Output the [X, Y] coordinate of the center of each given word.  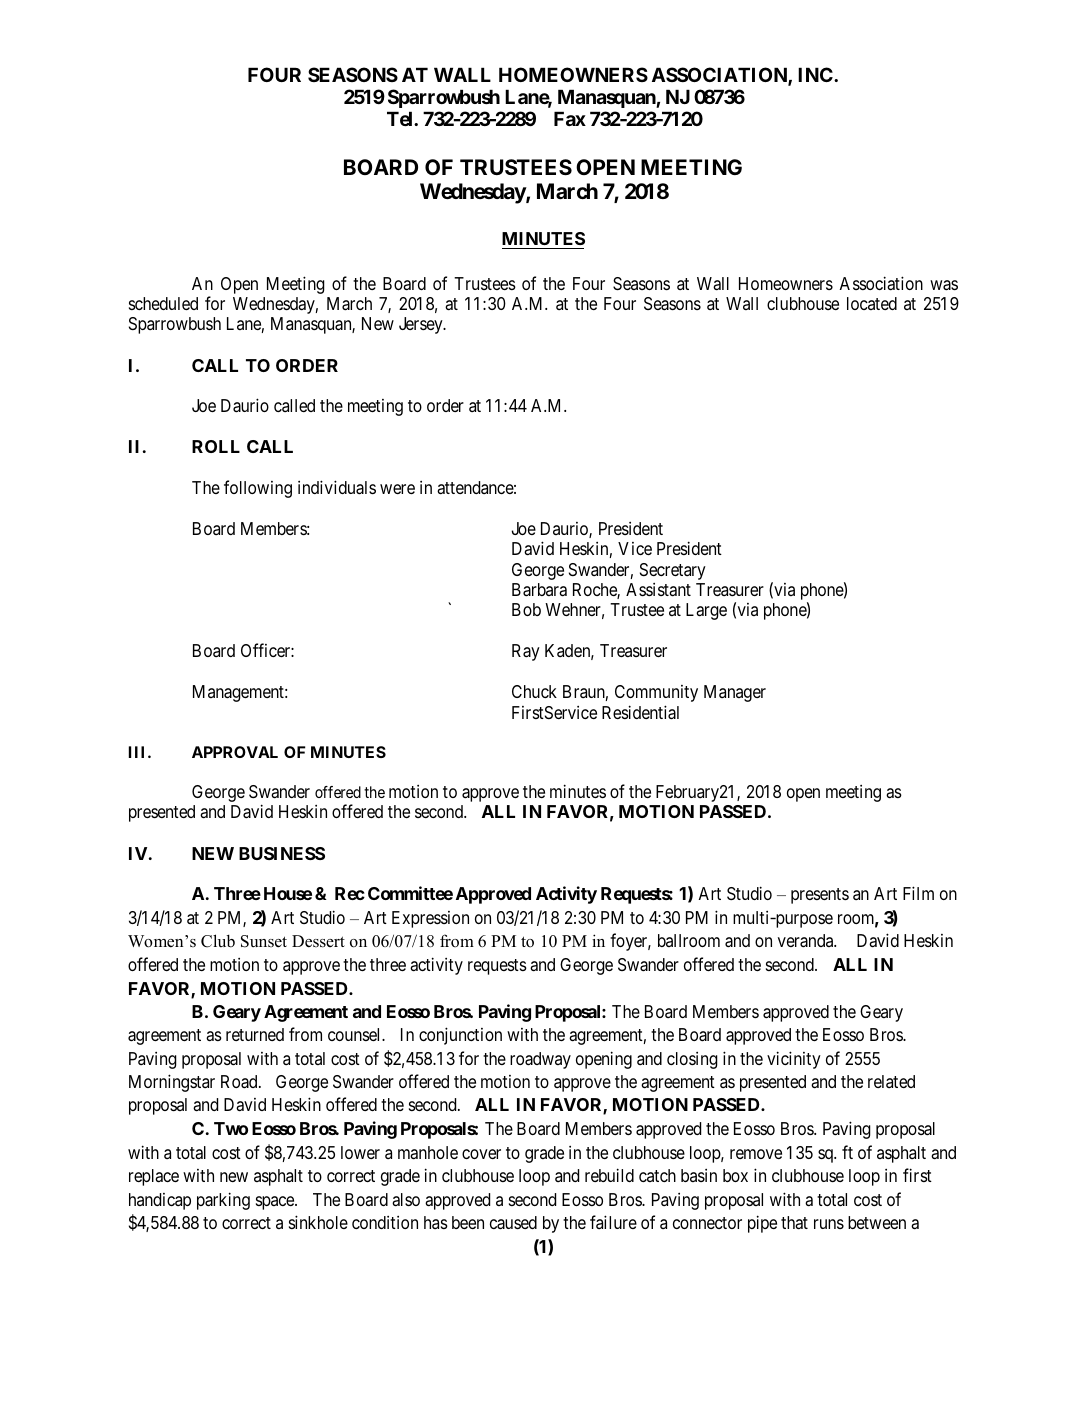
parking [223, 1201]
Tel [401, 118]
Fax [570, 118]
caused [513, 1223]
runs [829, 1224]
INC [816, 74]
